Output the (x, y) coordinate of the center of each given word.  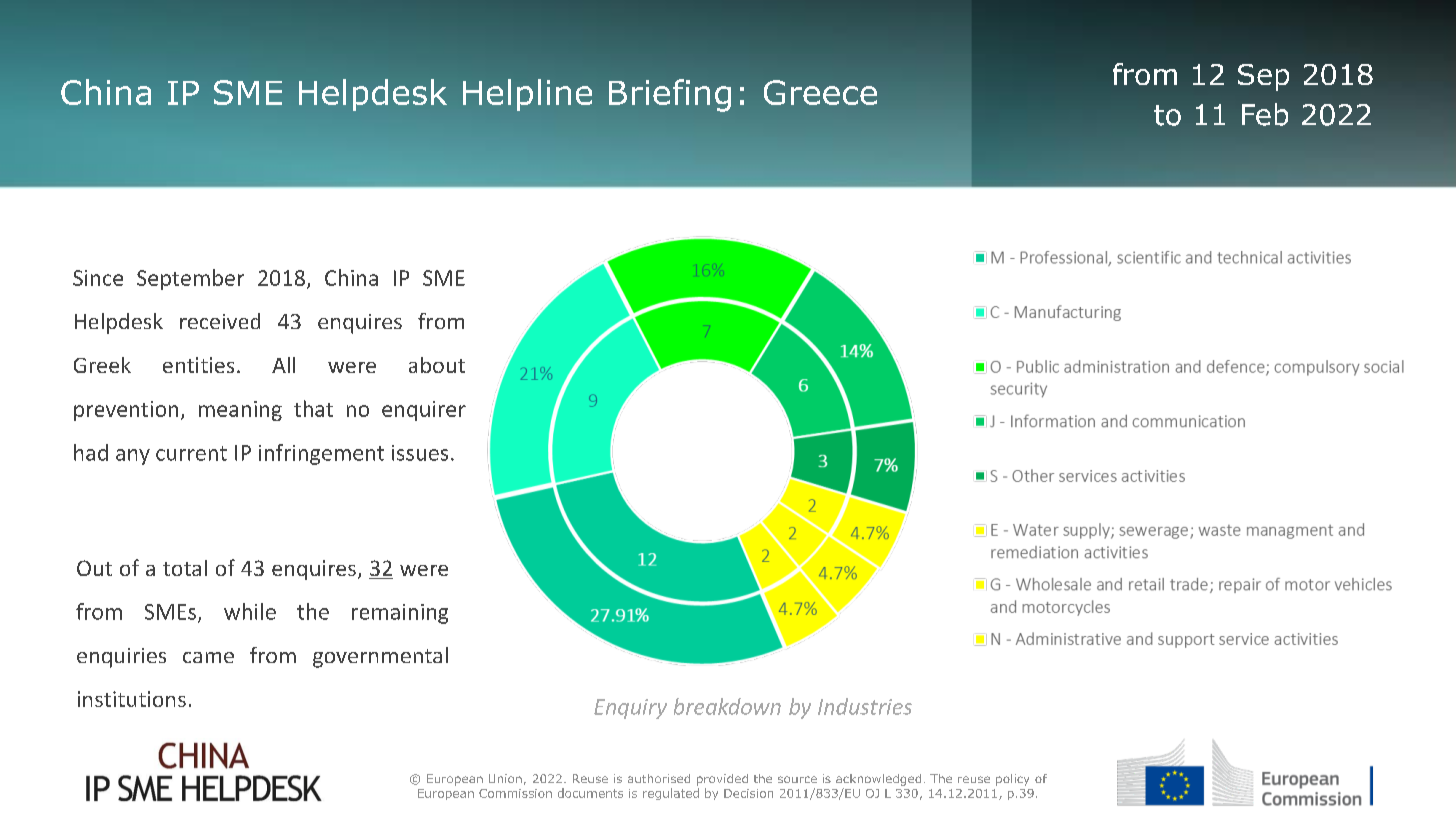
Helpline (527, 95)
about (437, 365)
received (220, 321)
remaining (400, 614)
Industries (865, 706)
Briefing (670, 95)
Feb (1265, 114)
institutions (132, 699)
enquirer (424, 411)
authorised (659, 778)
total (185, 568)
